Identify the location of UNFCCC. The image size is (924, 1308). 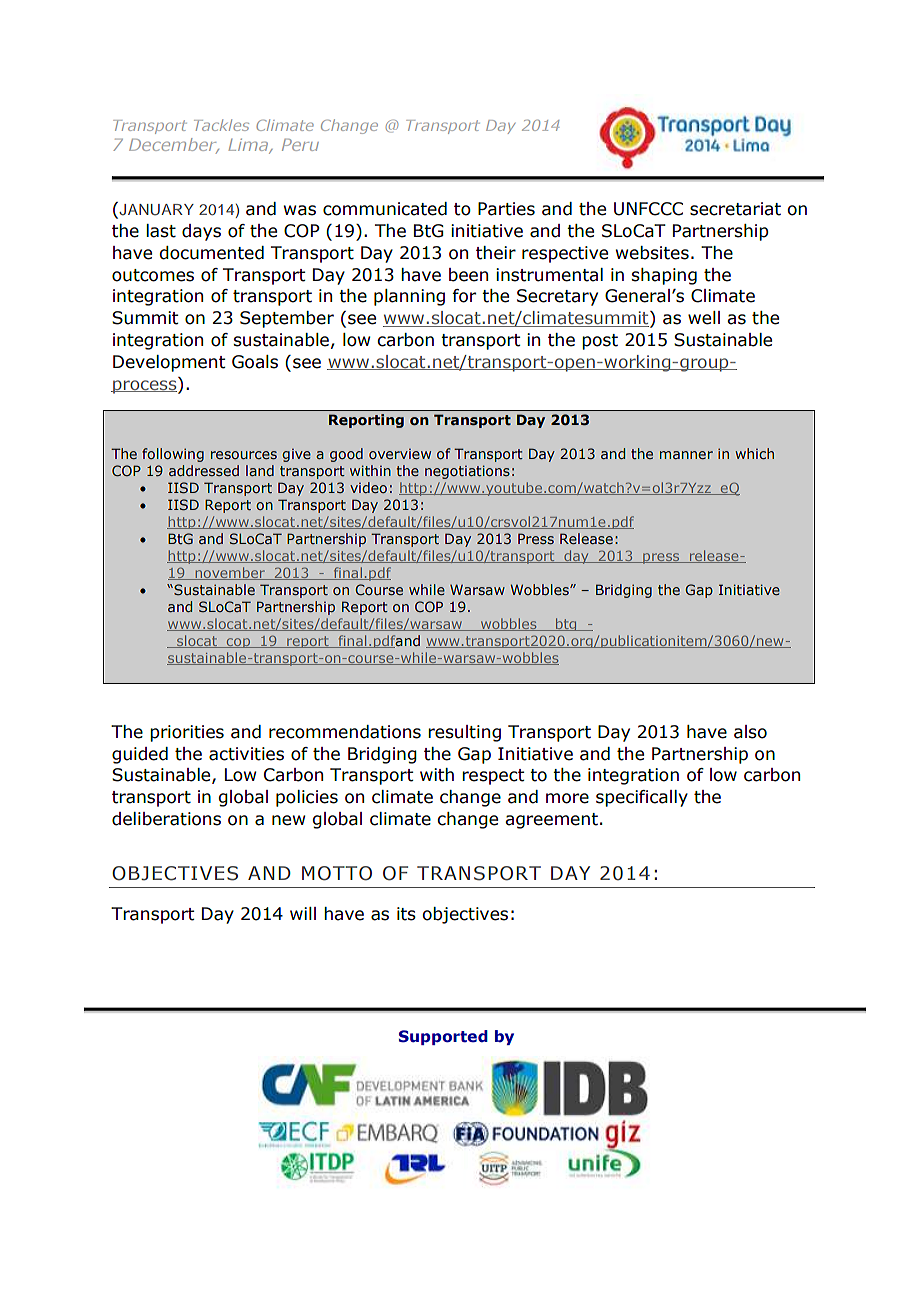
(648, 209).
